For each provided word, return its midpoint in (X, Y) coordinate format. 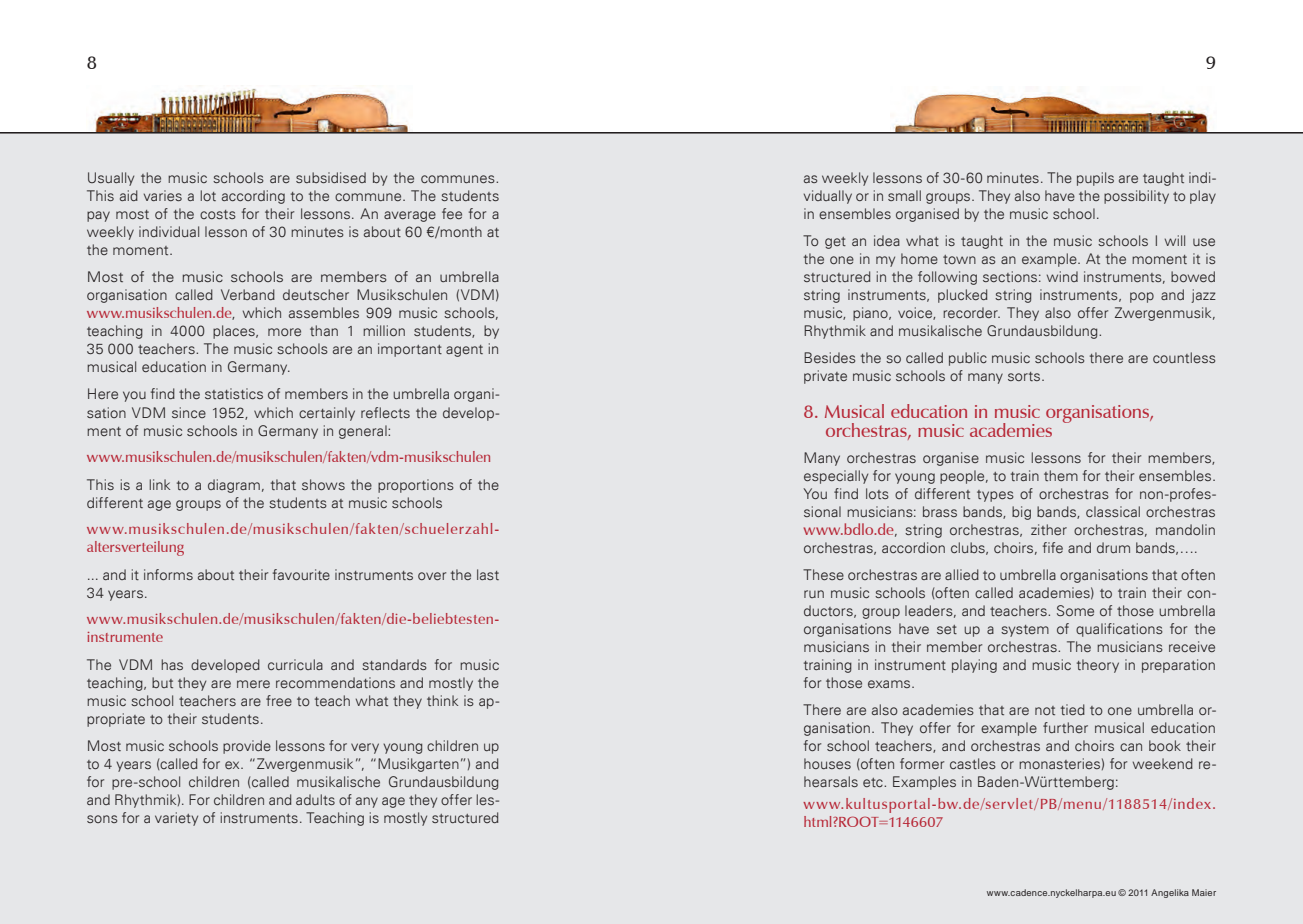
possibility (1136, 197)
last (488, 574)
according (253, 197)
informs (168, 574)
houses (827, 763)
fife (1053, 547)
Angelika (1170, 893)
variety (176, 819)
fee (452, 213)
